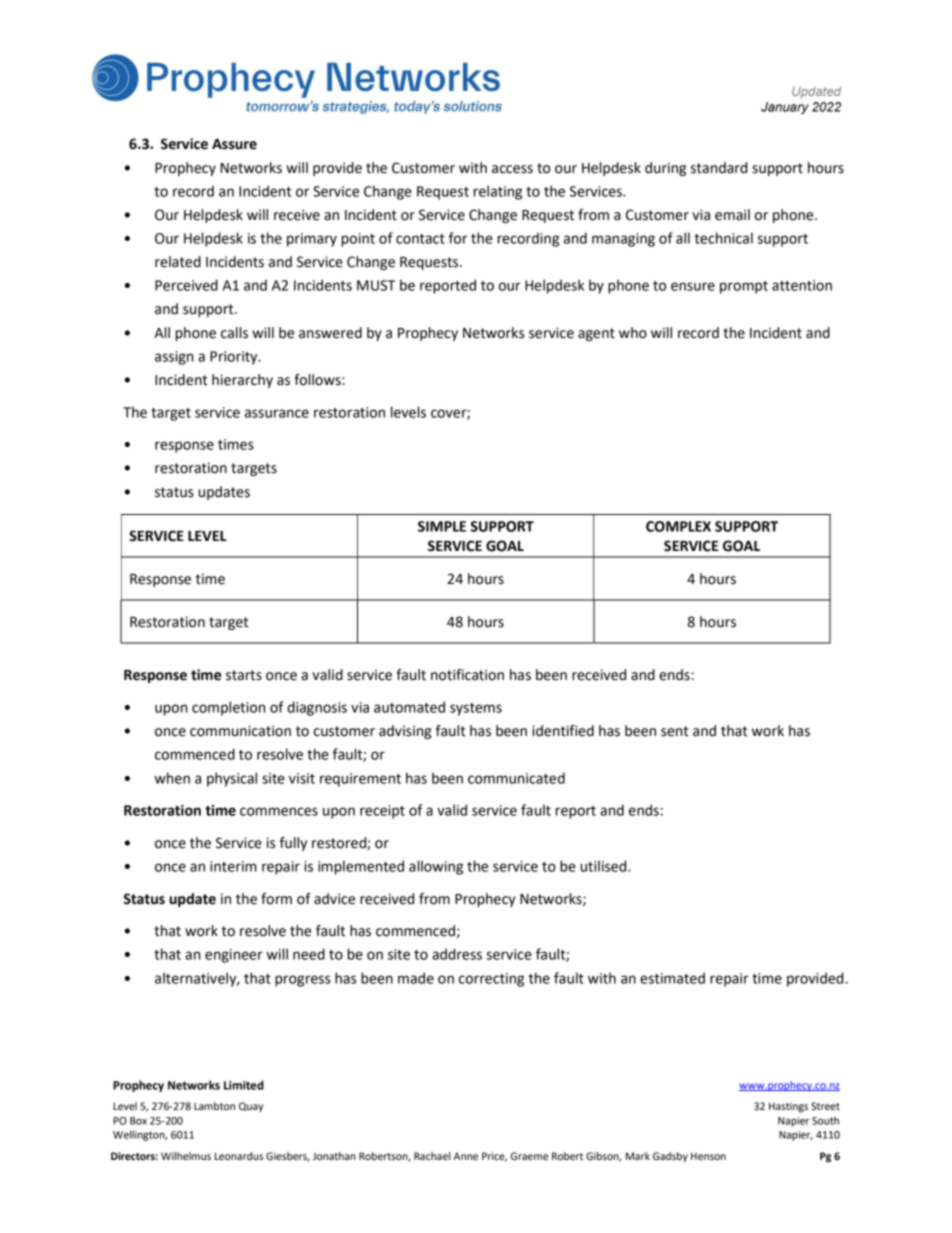 This screenshot has height=1233, width=952. I want to click on prompt, so click(744, 287).
